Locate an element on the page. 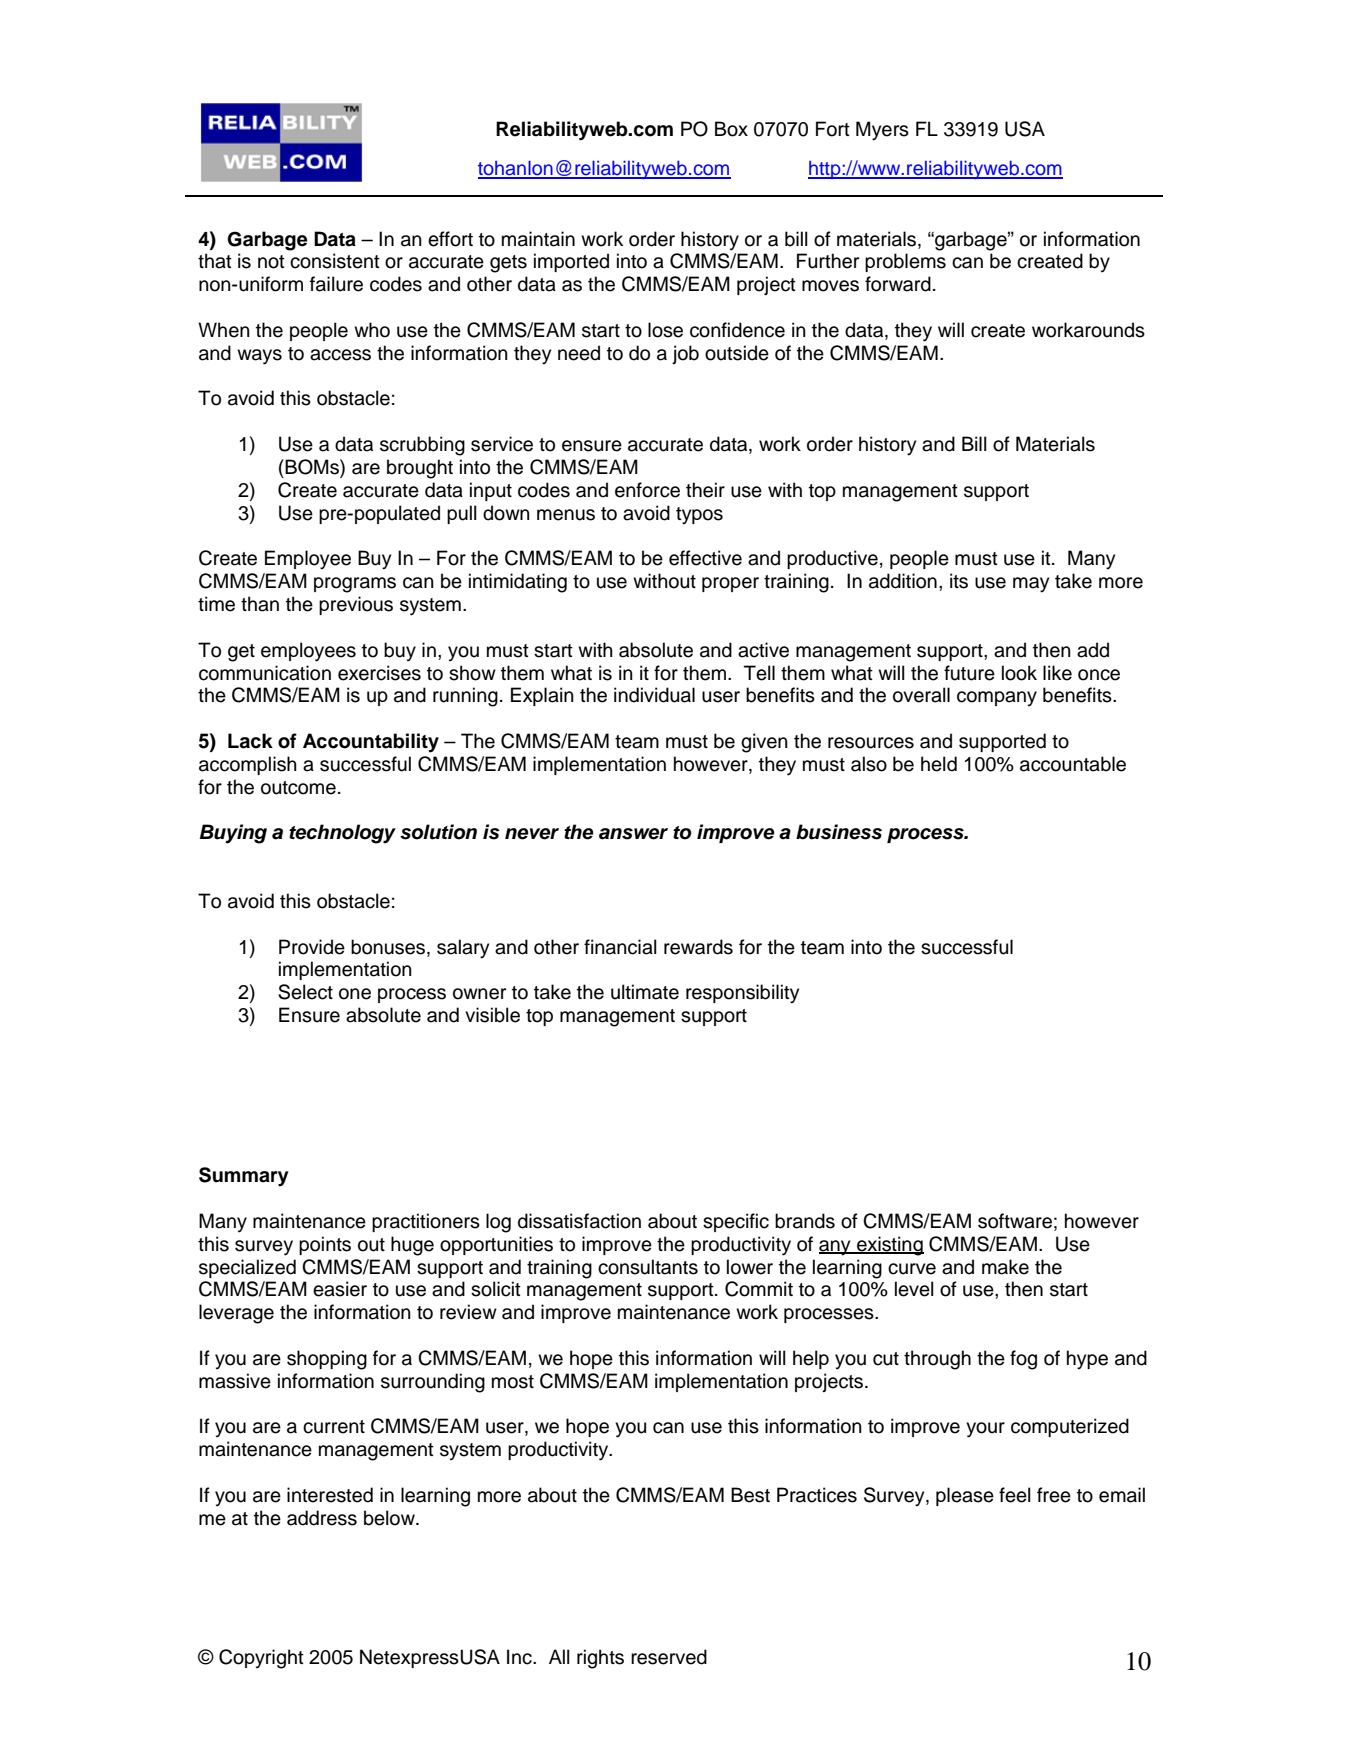 The image size is (1350, 1748). consultants is located at coordinates (648, 1267).
